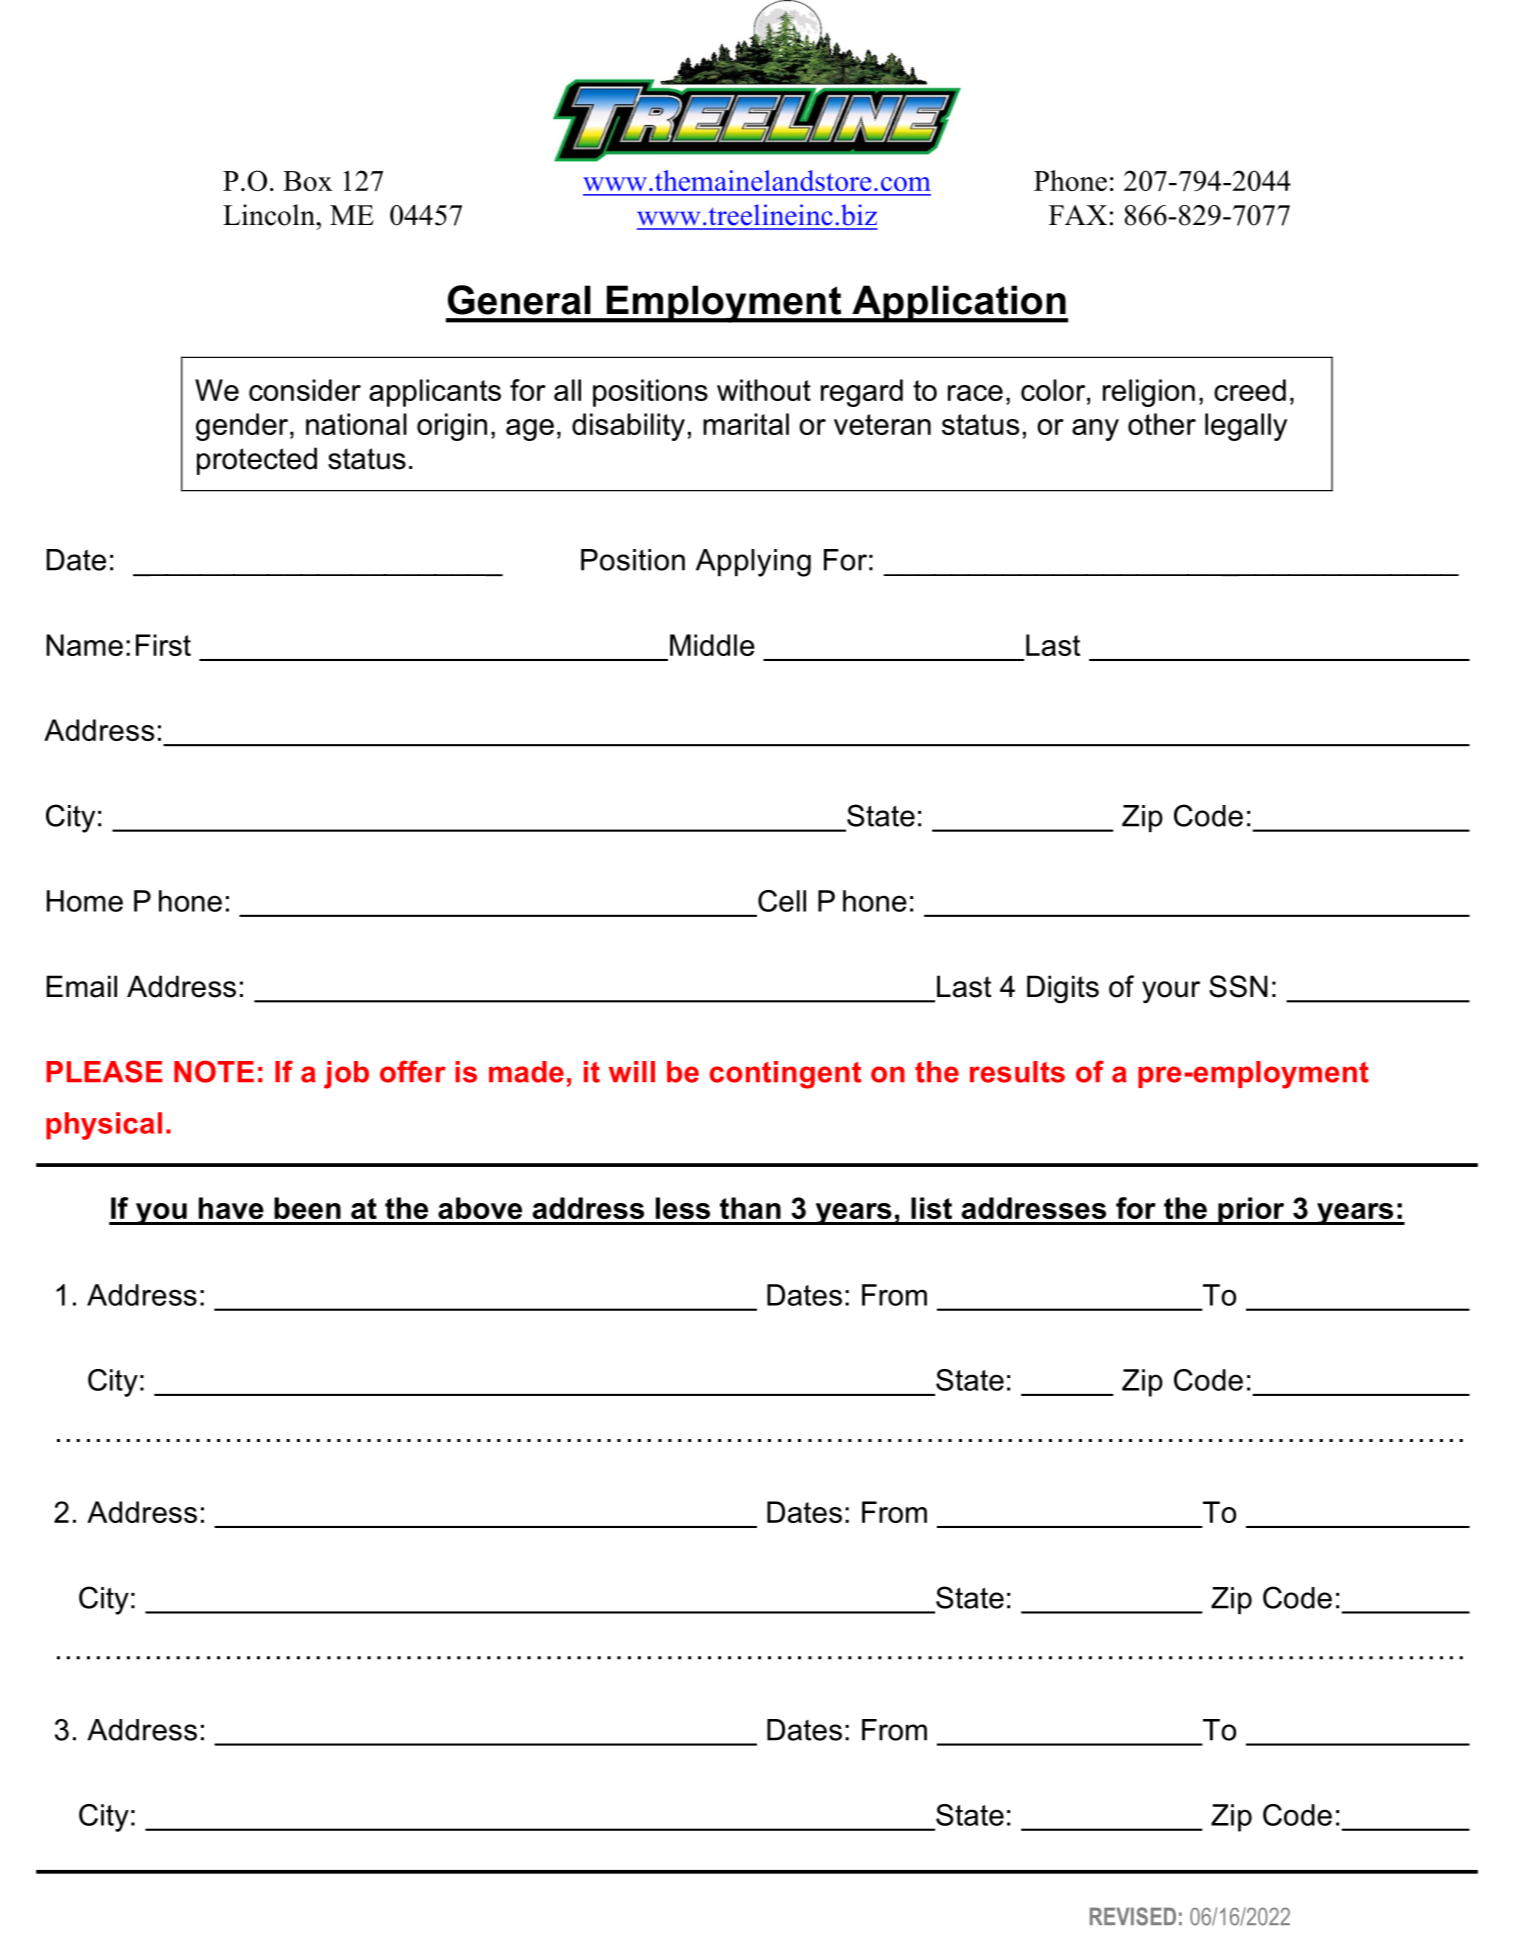 The height and width of the page is (1959, 1514). I want to click on contingent, so click(785, 1075).
